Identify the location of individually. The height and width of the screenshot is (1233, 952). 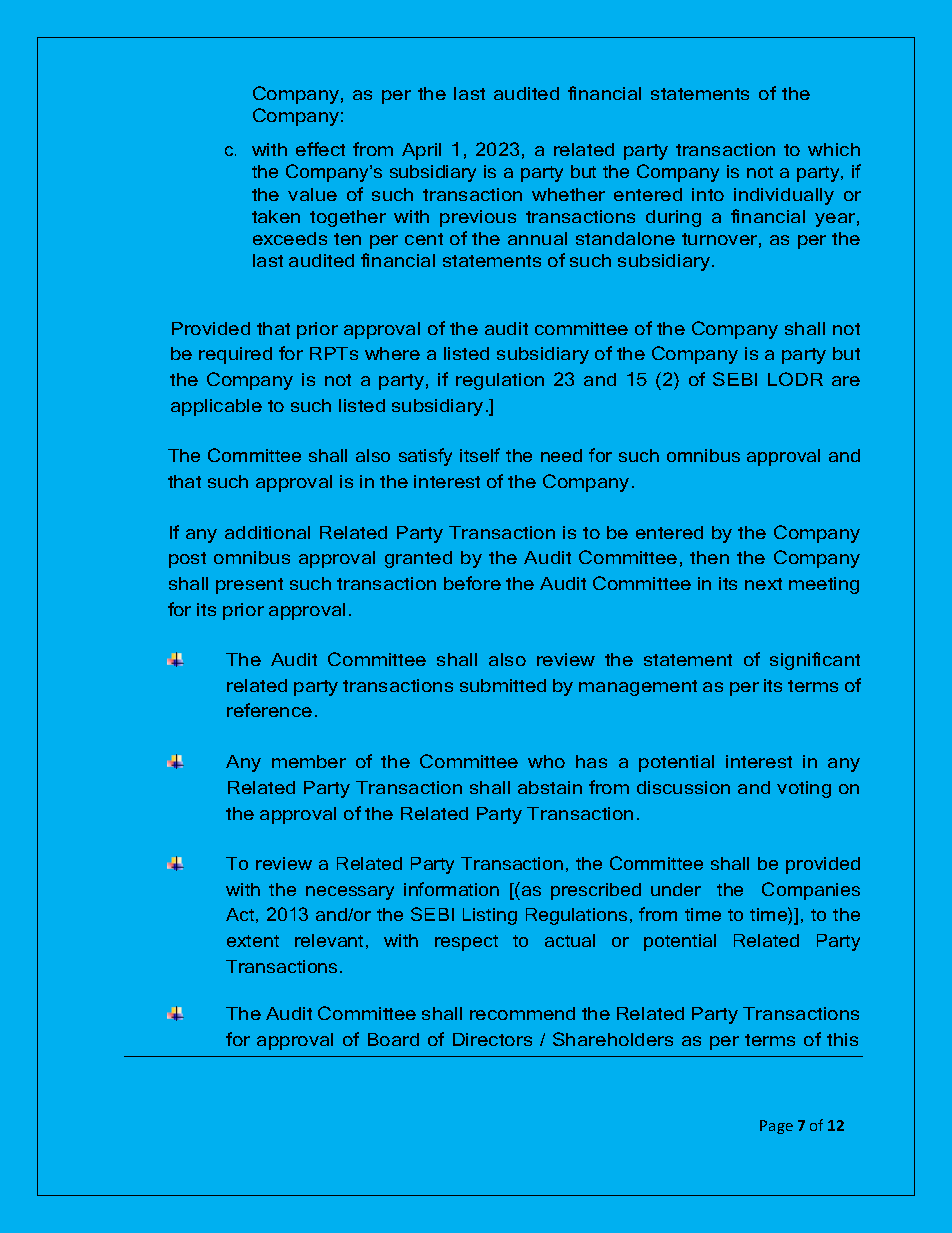
(784, 196).
